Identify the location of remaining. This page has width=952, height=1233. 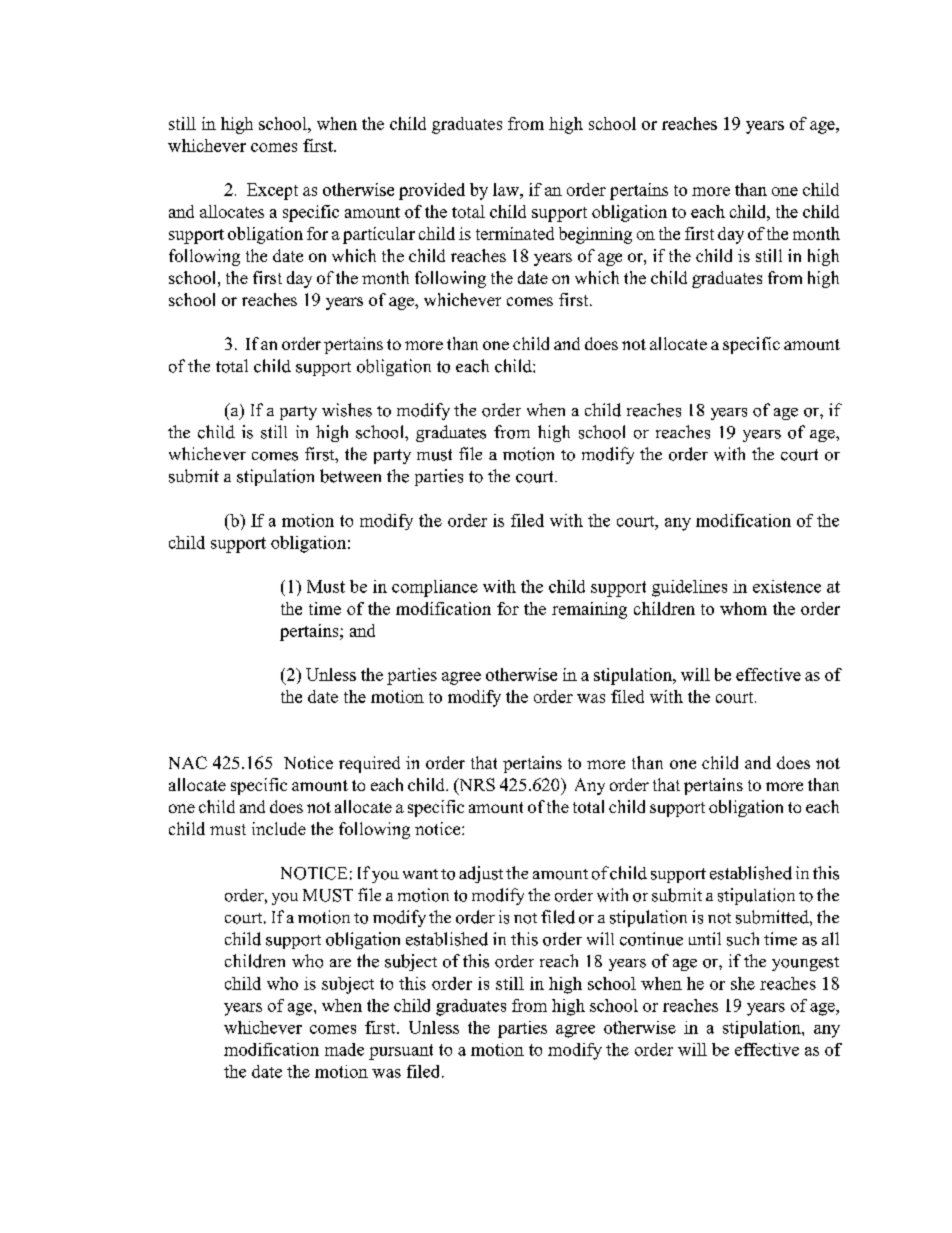
(589, 610).
